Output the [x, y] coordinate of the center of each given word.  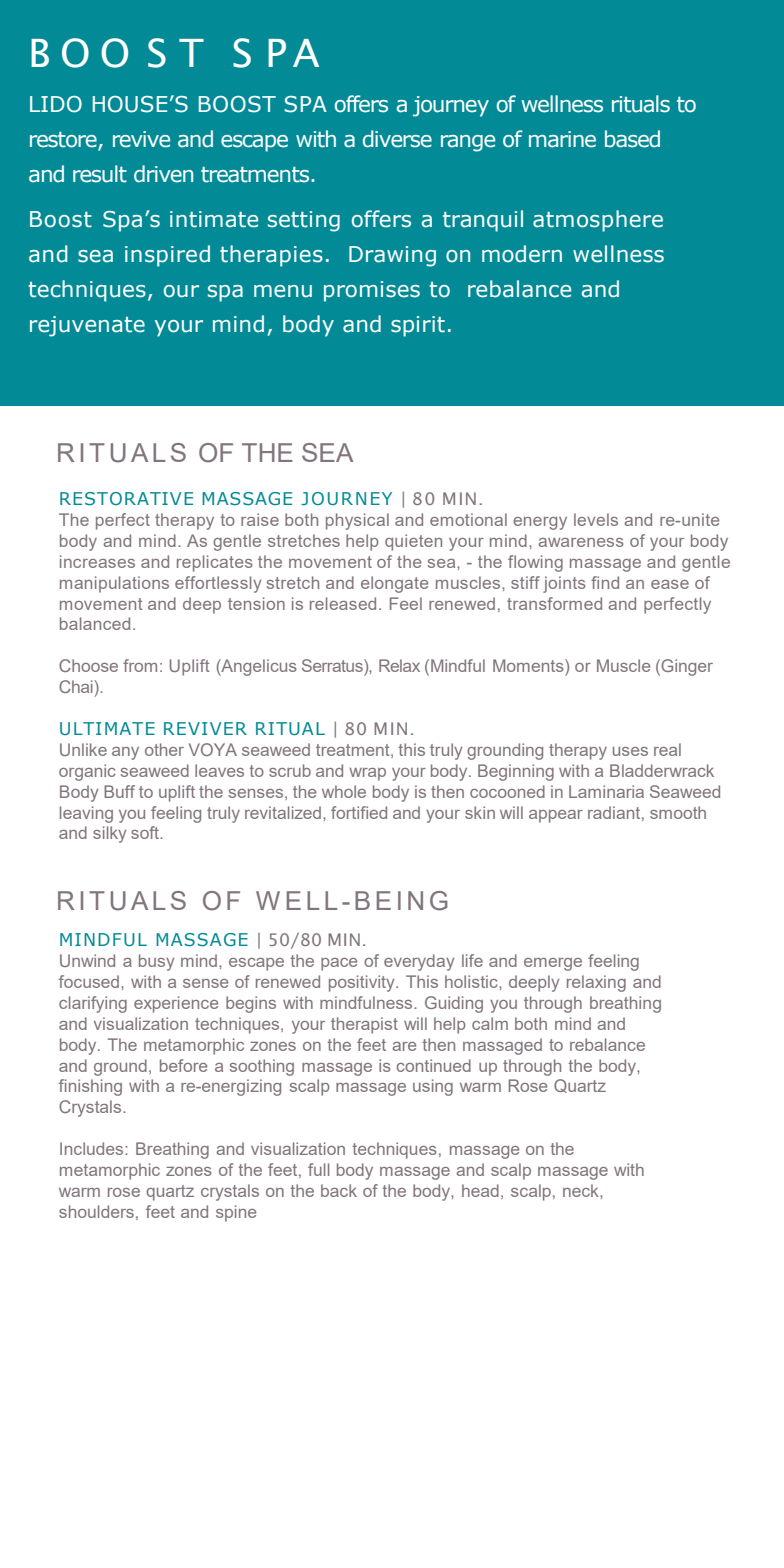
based [632, 139]
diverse [397, 139]
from [140, 665]
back [339, 1190]
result [100, 174]
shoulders [96, 1211]
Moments [529, 665]
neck [582, 1190]
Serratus [333, 665]
